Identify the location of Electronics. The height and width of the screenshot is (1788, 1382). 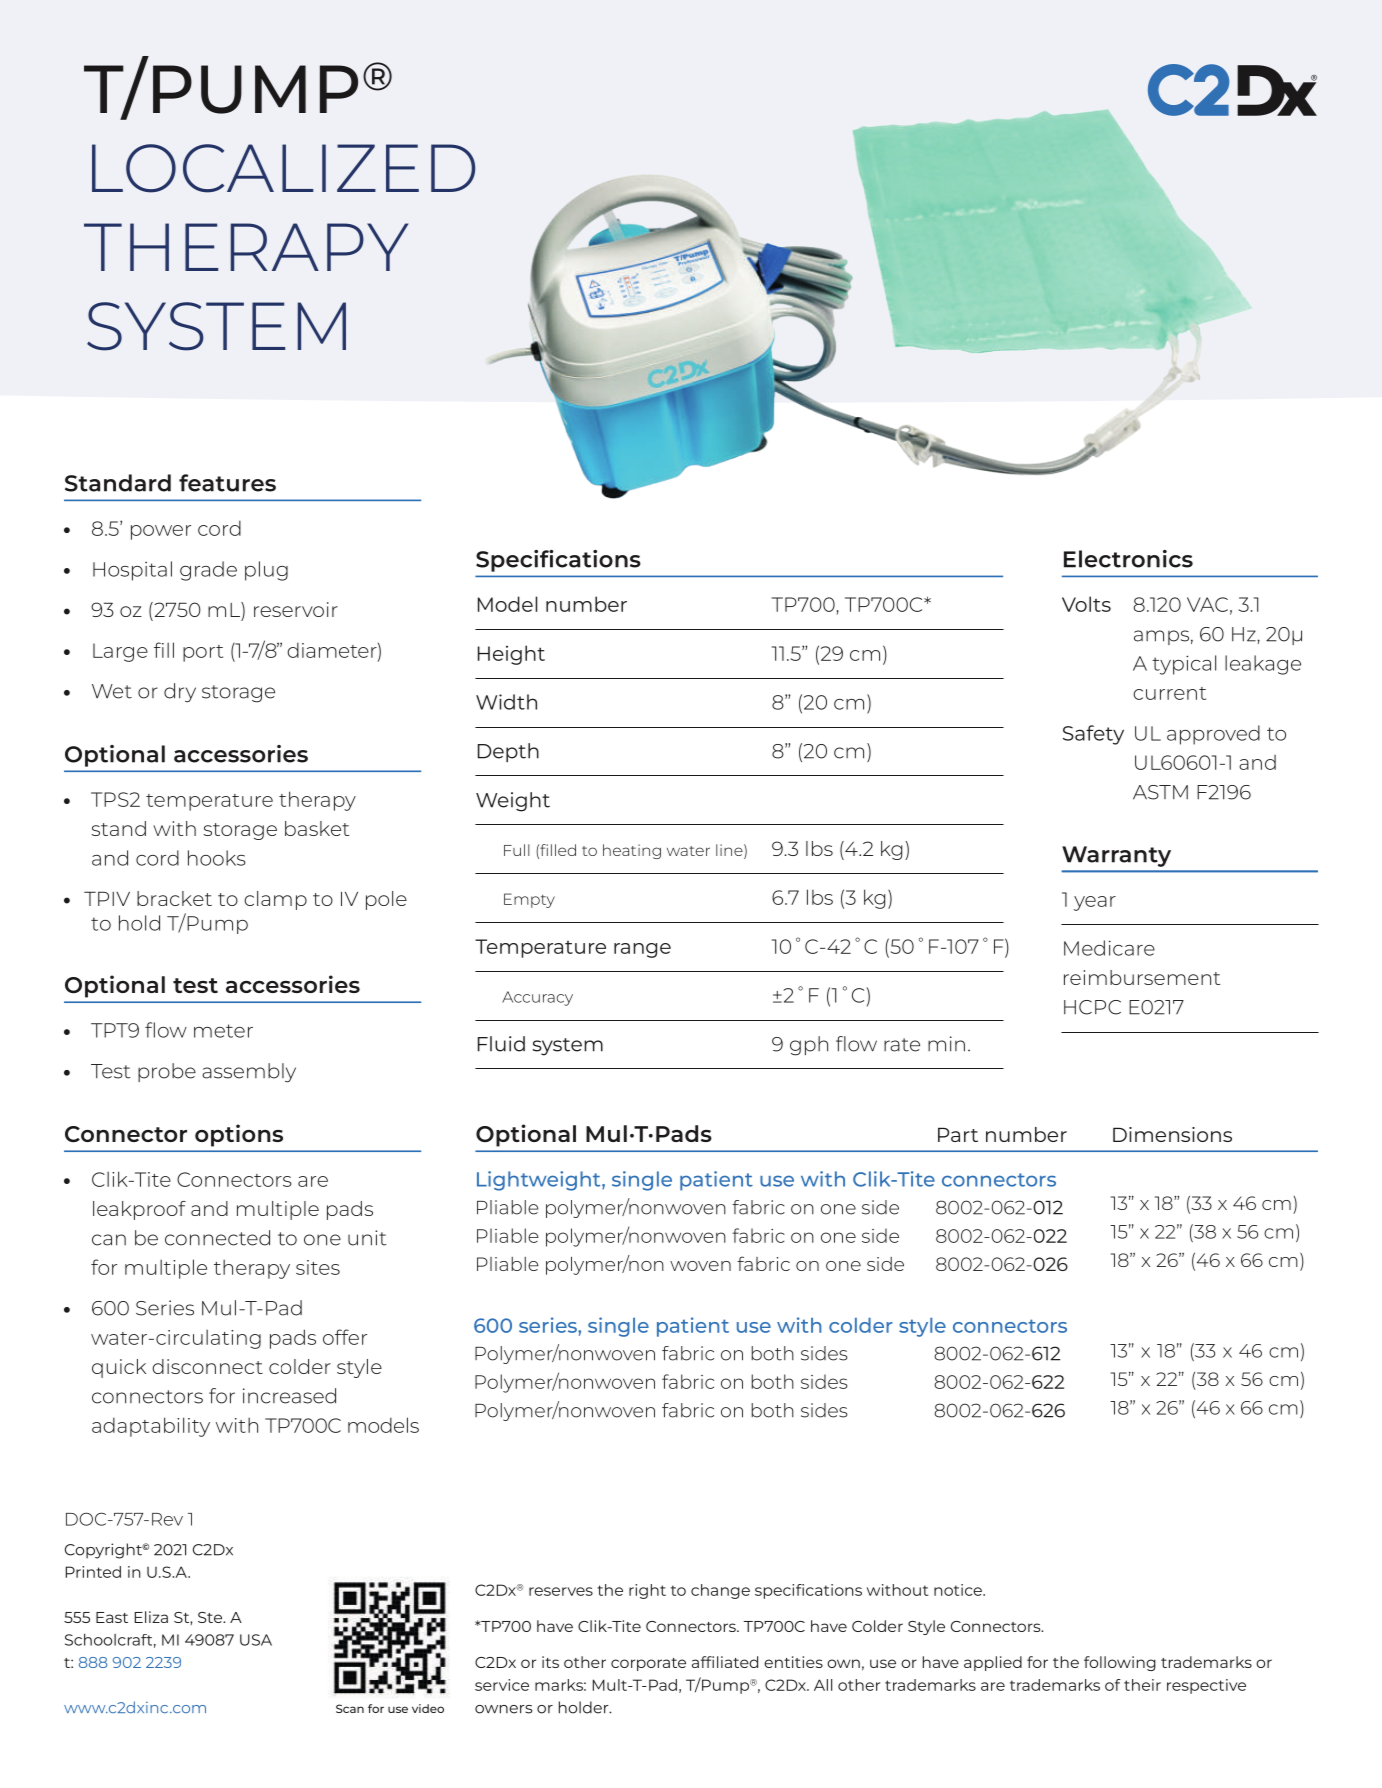
(1128, 559).
